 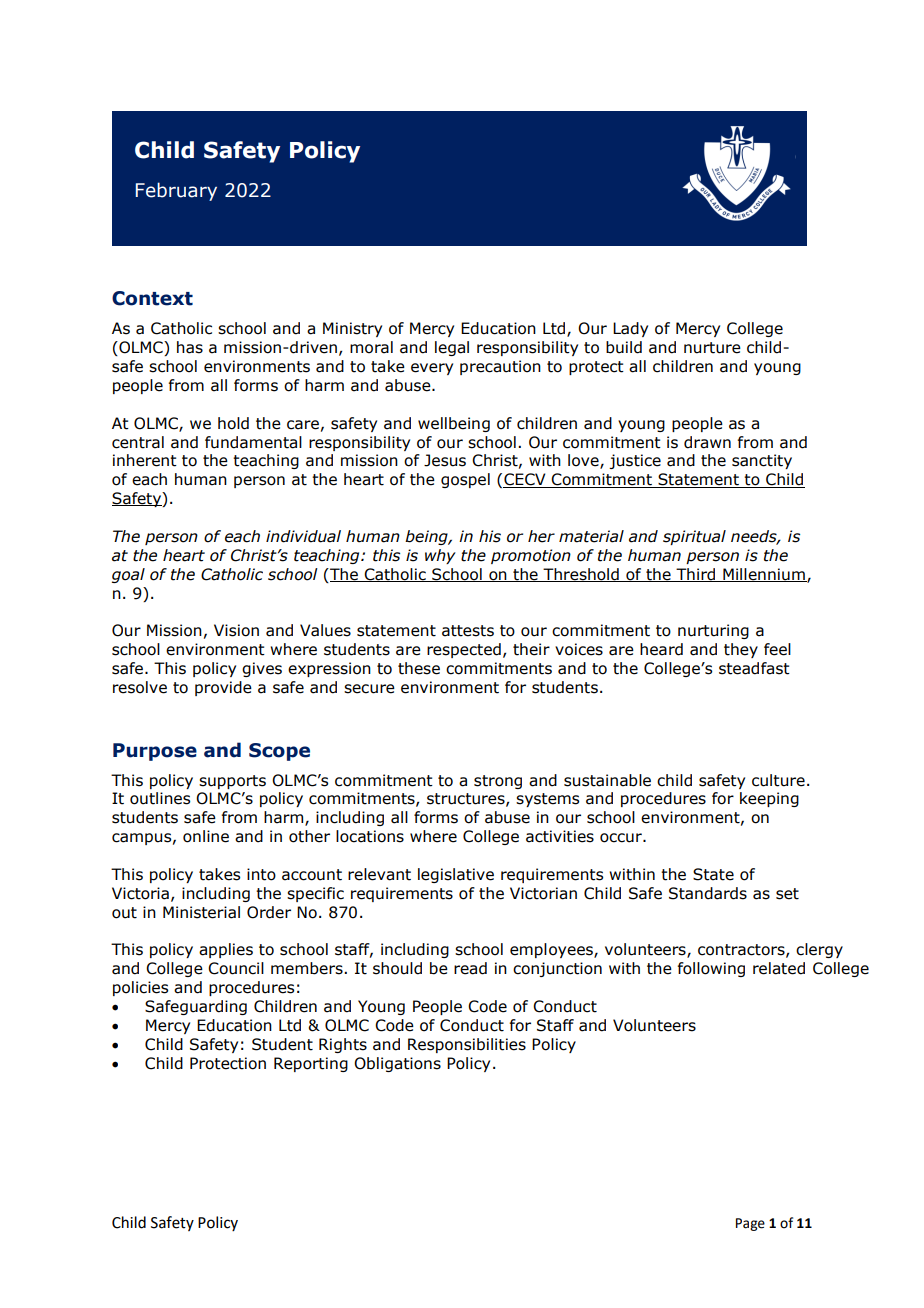 What do you see at coordinates (440, 556) in the screenshot?
I see `why` at bounding box center [440, 556].
